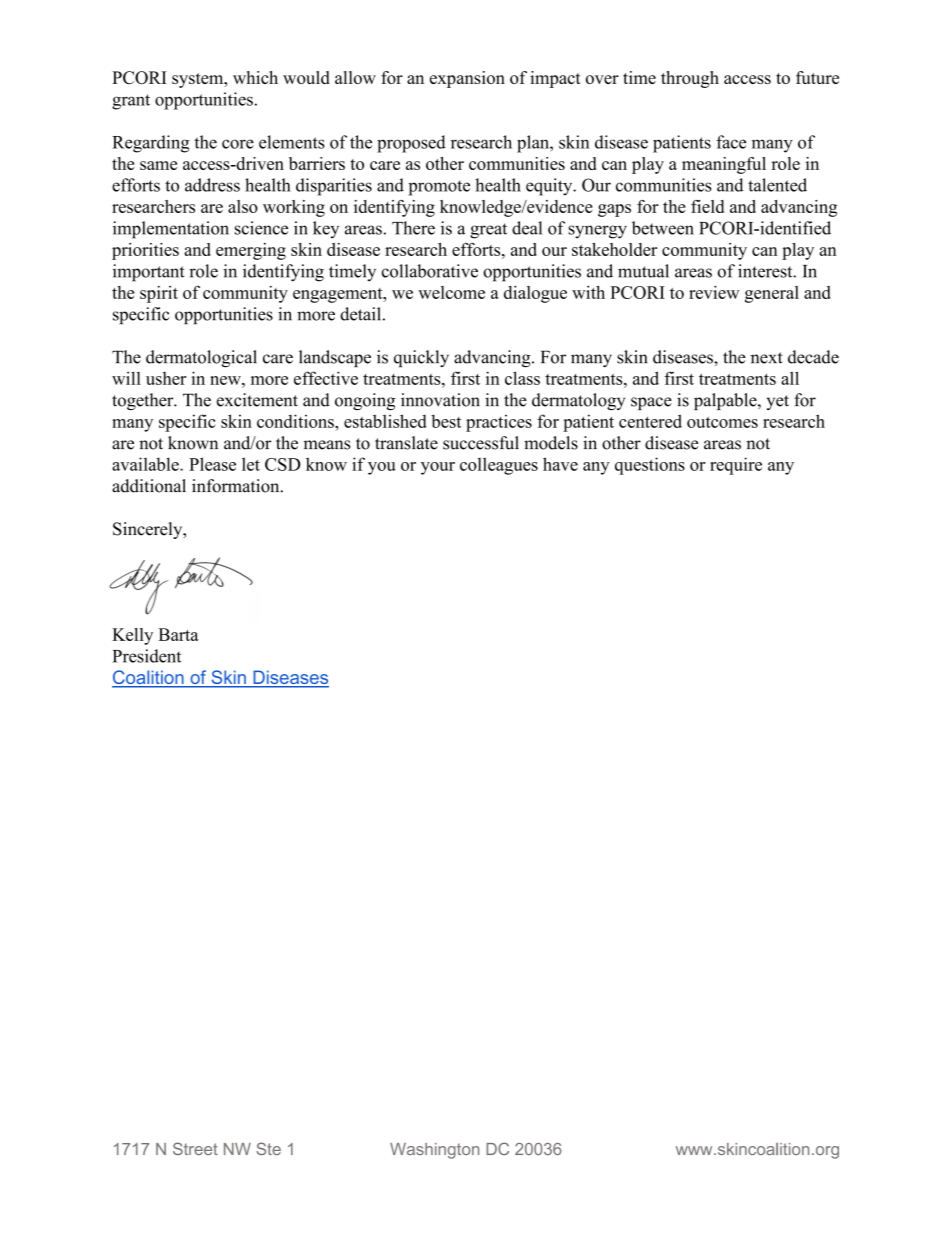  I want to click on Washington, so click(434, 1151).
